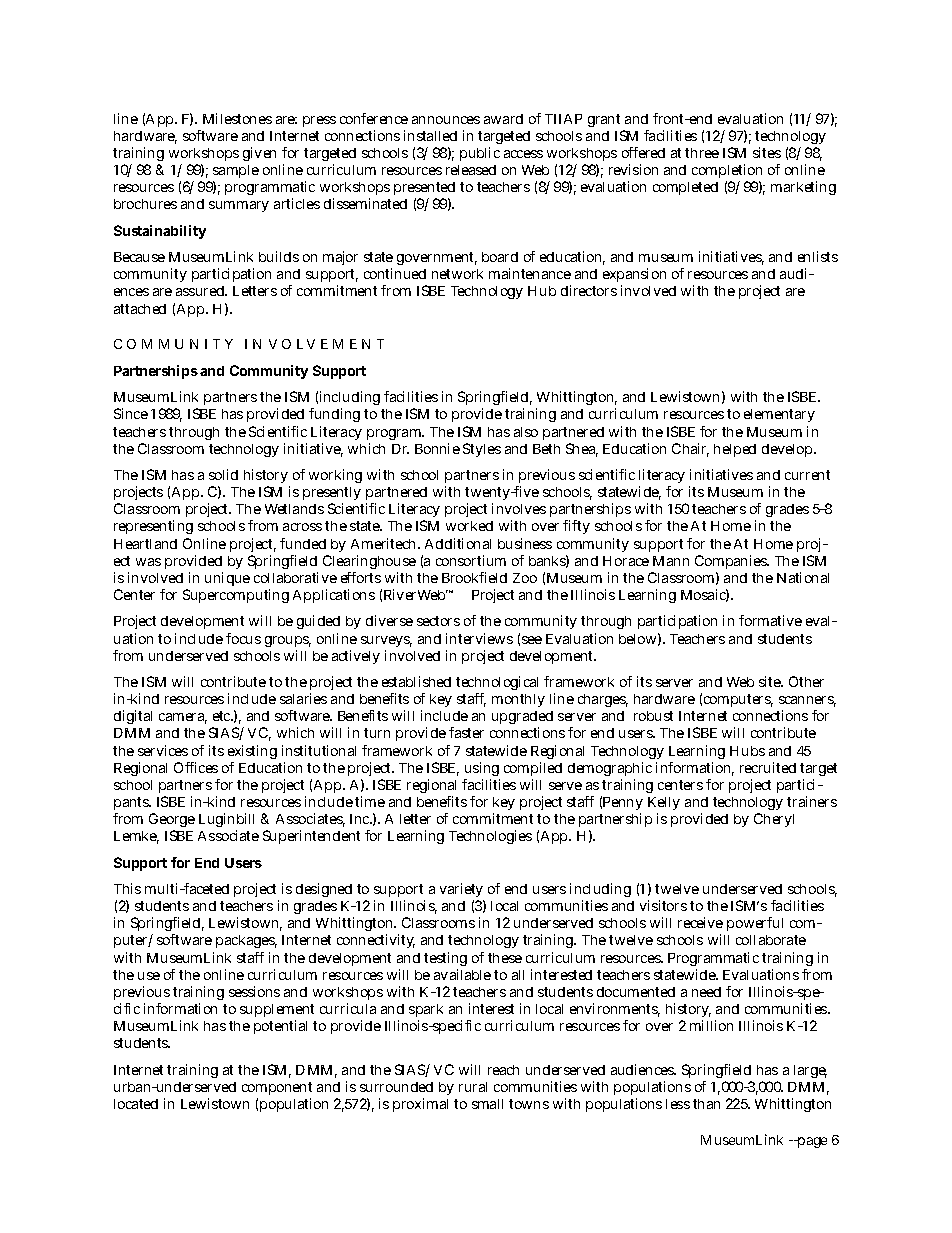  I want to click on using, so click(482, 769).
